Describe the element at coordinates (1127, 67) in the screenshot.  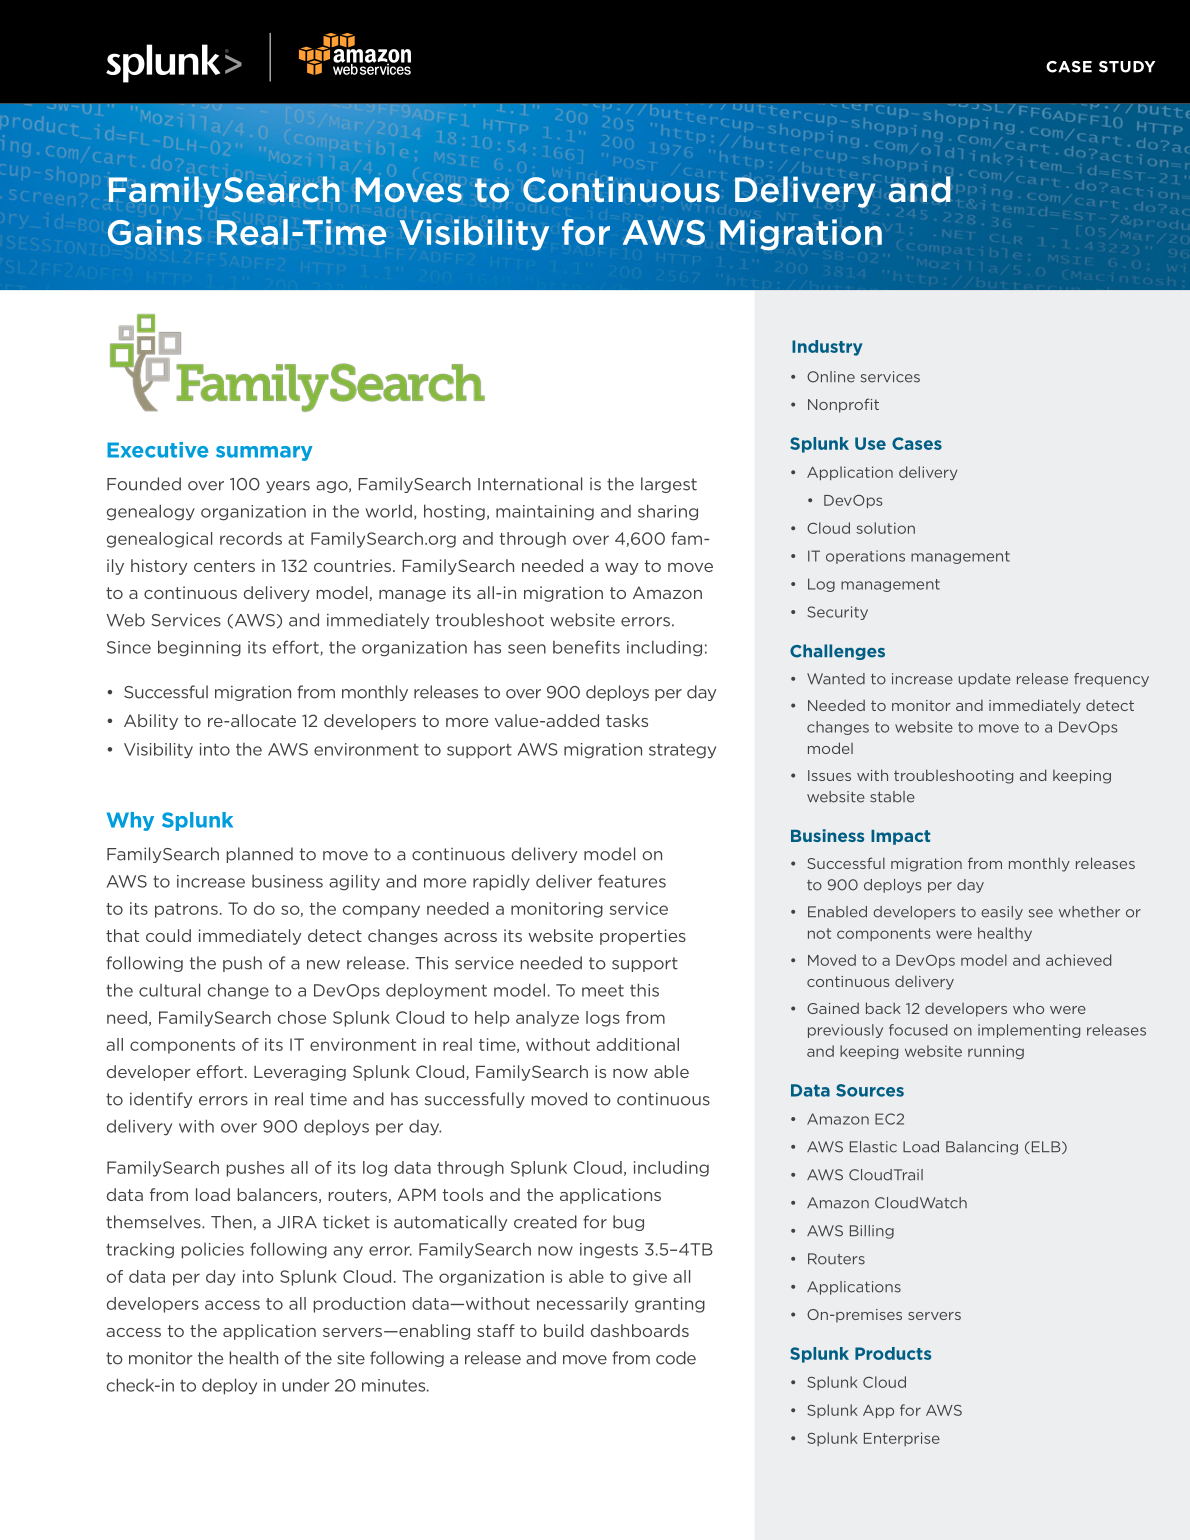
I see `STUDY` at that location.
